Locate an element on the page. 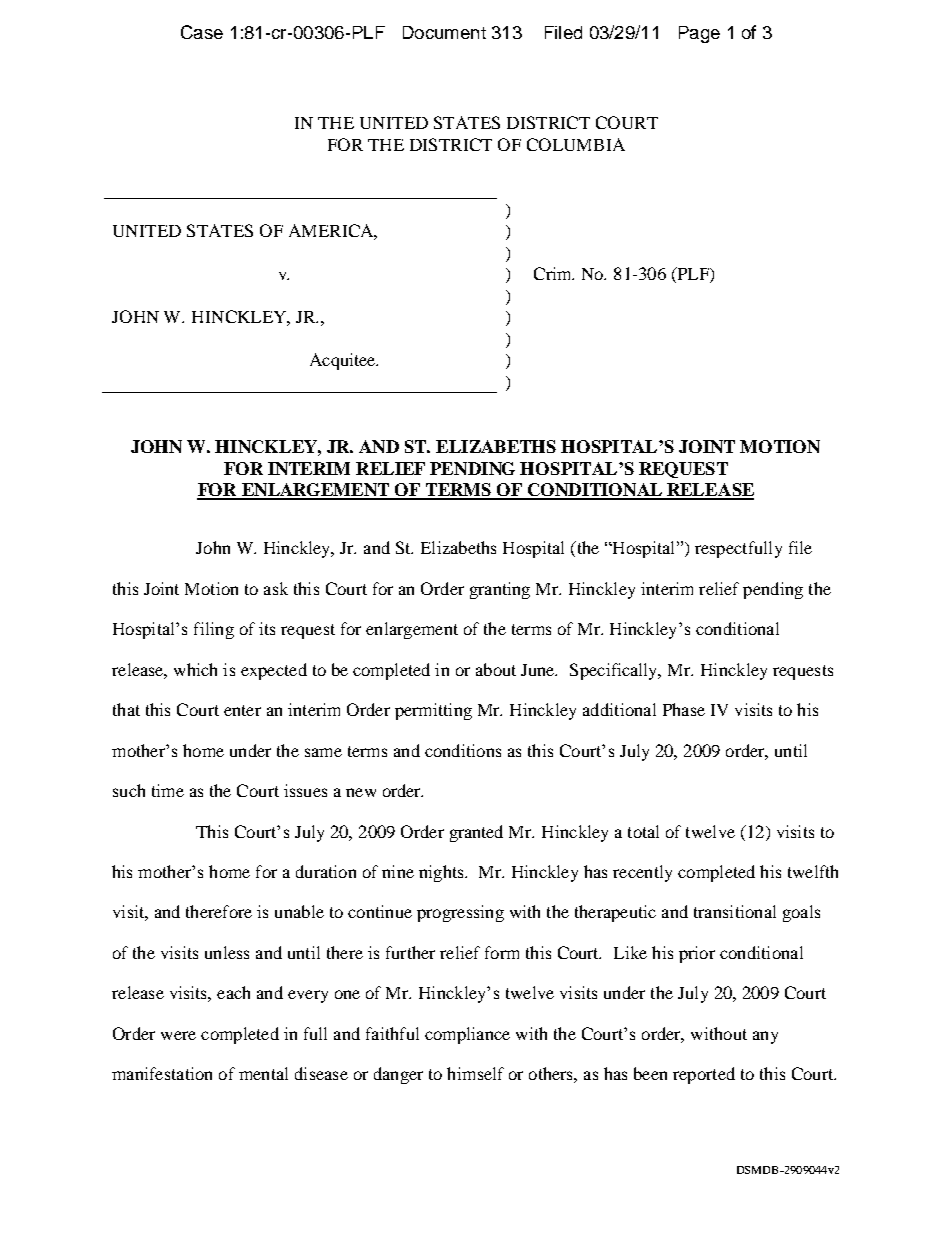 The height and width of the page is (1233, 952). Crim is located at coordinates (554, 273).
